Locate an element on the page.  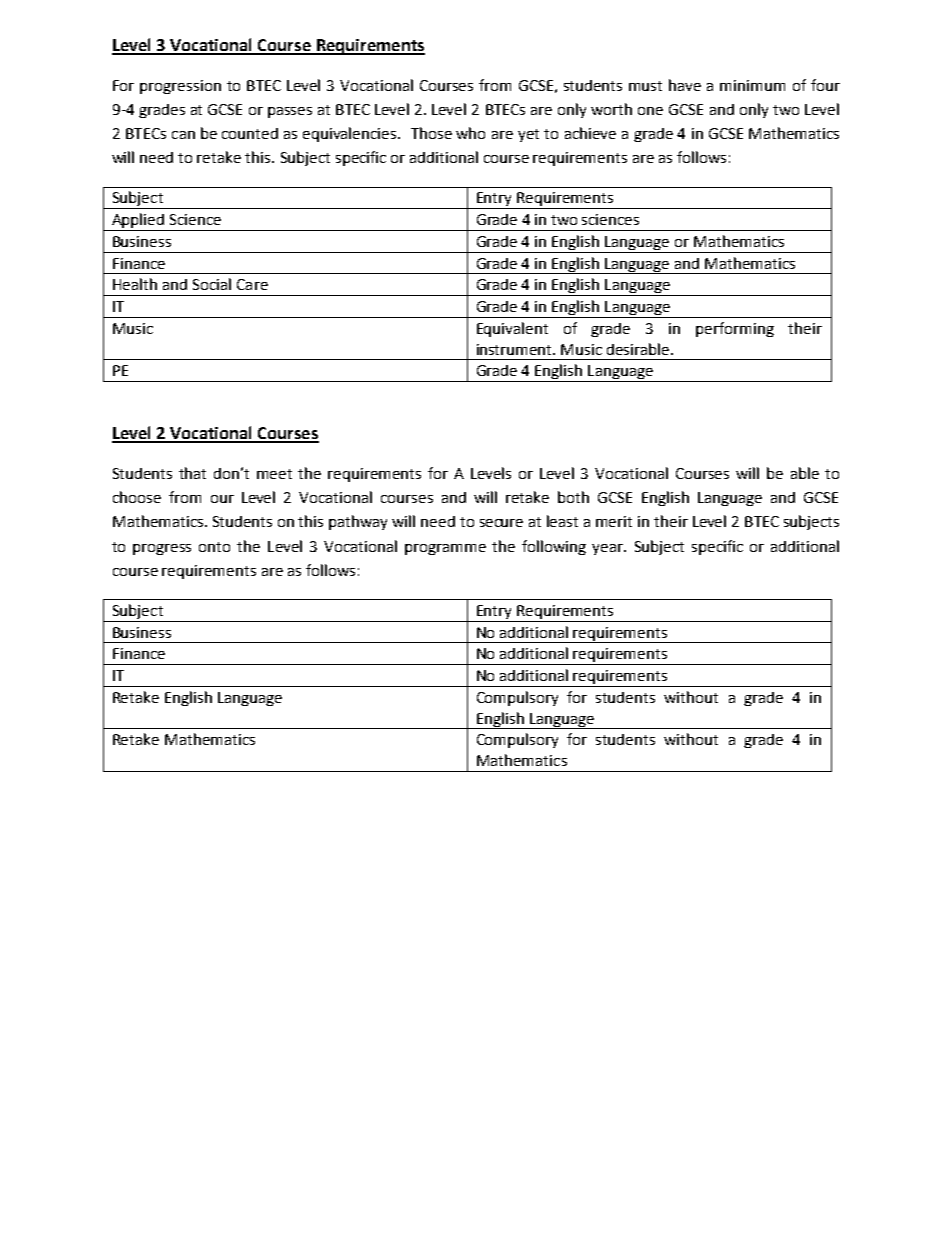
Applied is located at coordinates (138, 222).
